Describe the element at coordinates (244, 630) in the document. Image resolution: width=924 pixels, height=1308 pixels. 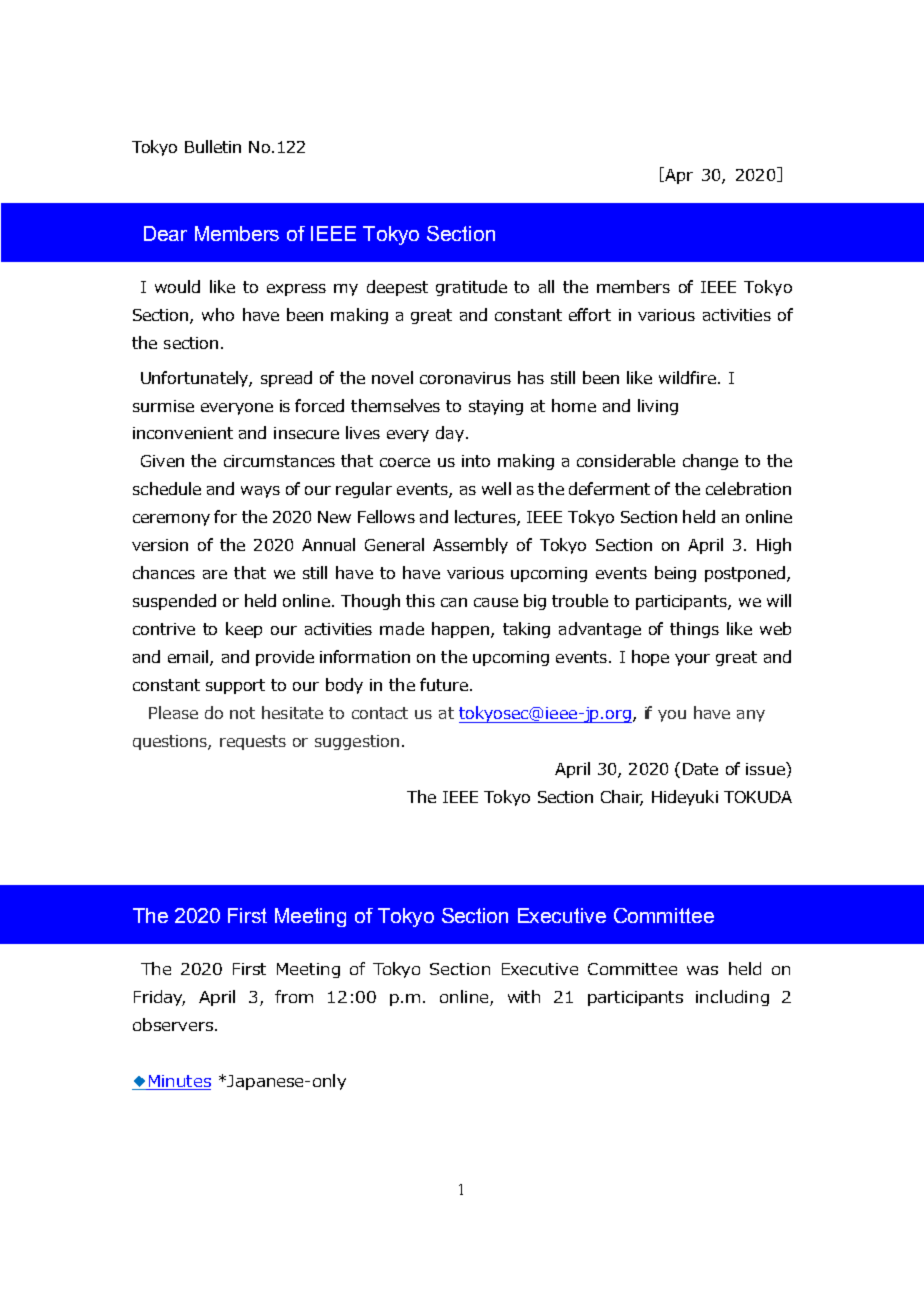
I see `keep` at that location.
